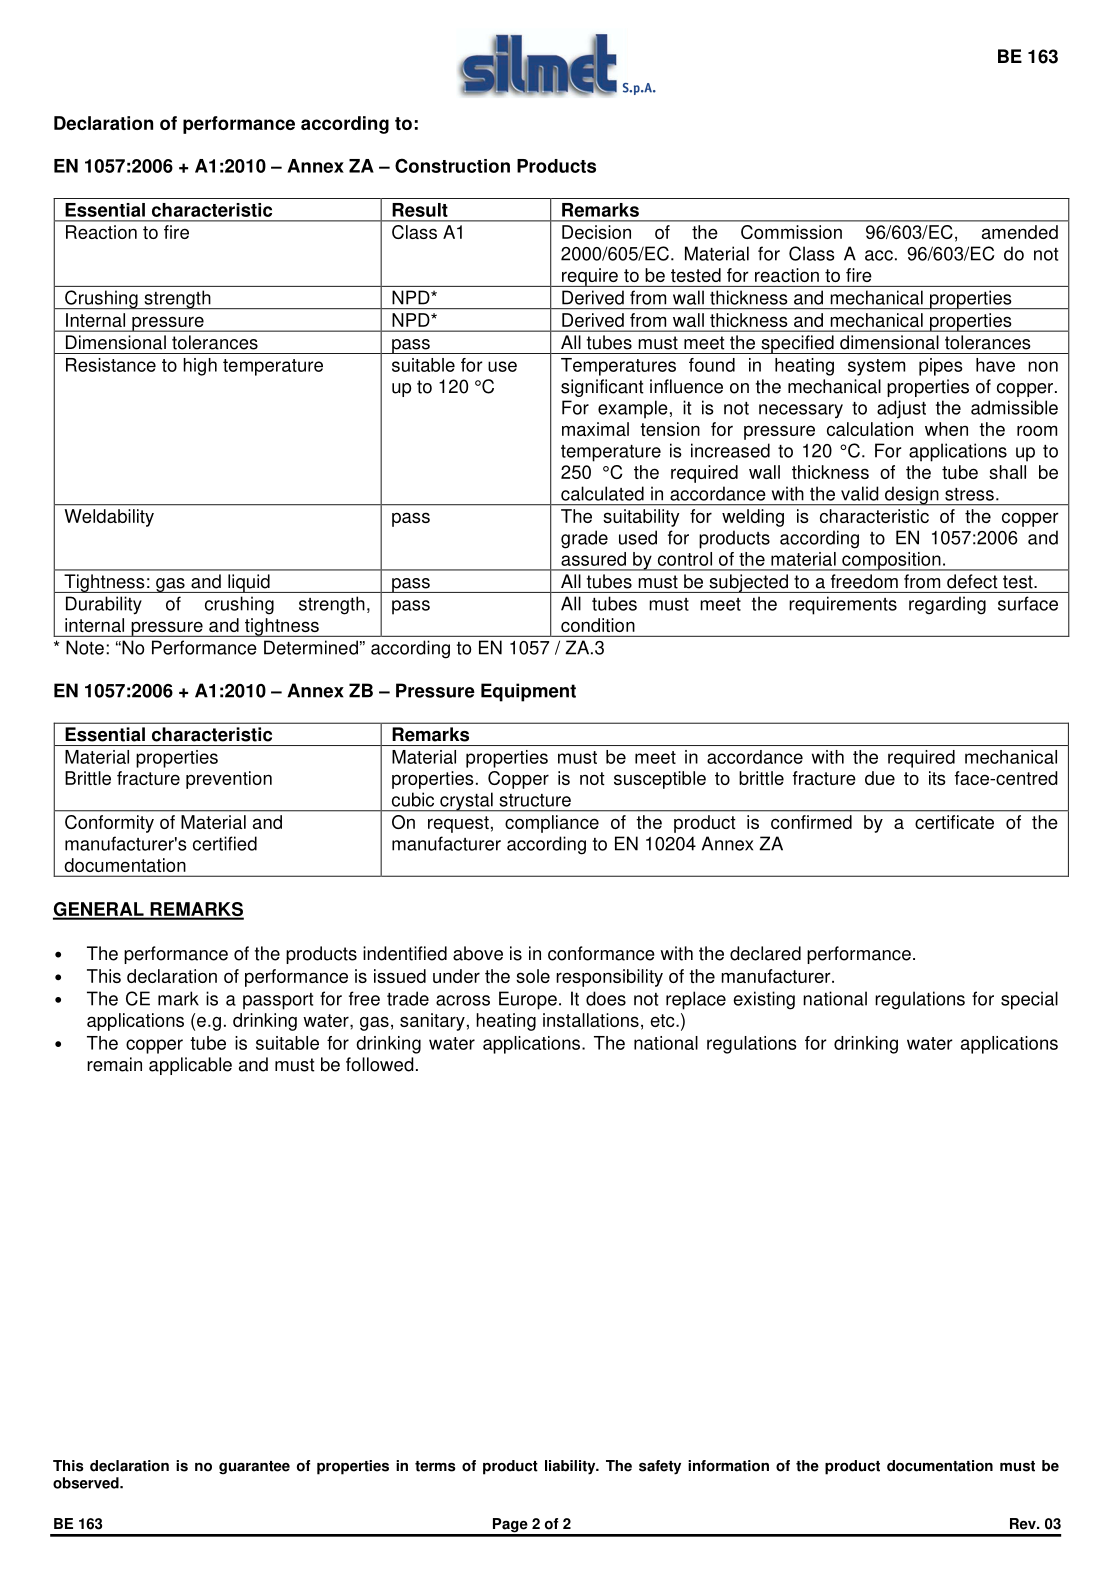 The image size is (1111, 1572). What do you see at coordinates (591, 1020) in the screenshot?
I see `installations` at bounding box center [591, 1020].
